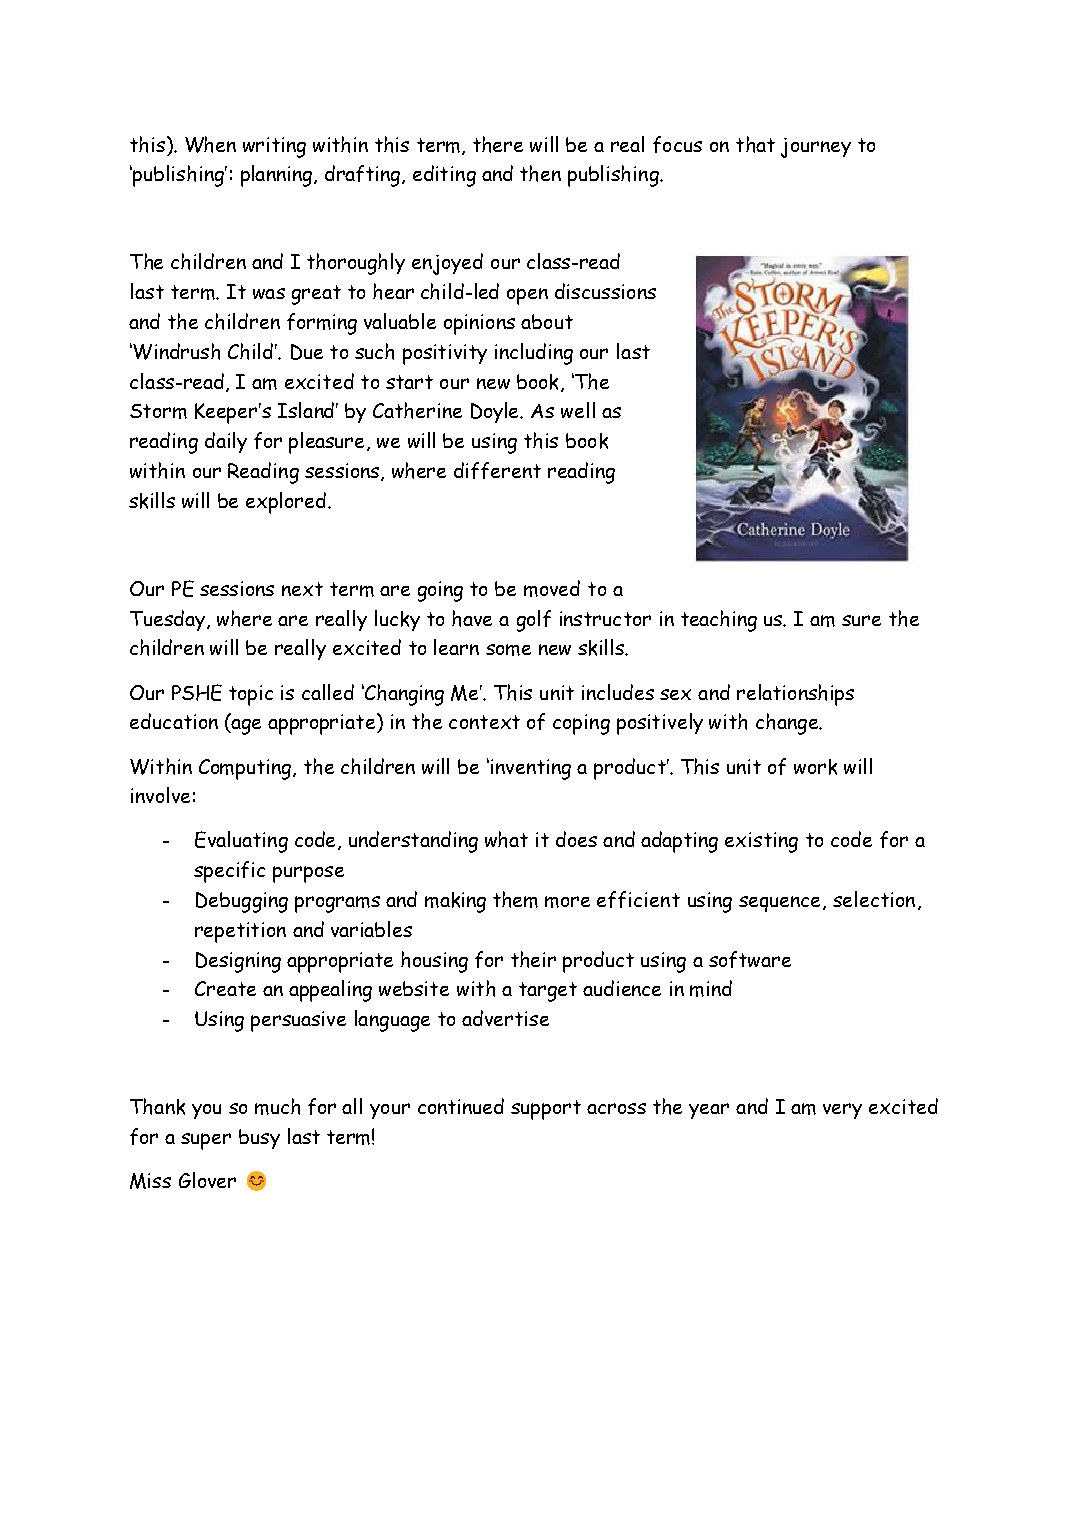 This document has height=1514, width=1070. What do you see at coordinates (497, 470) in the document?
I see `different` at bounding box center [497, 470].
